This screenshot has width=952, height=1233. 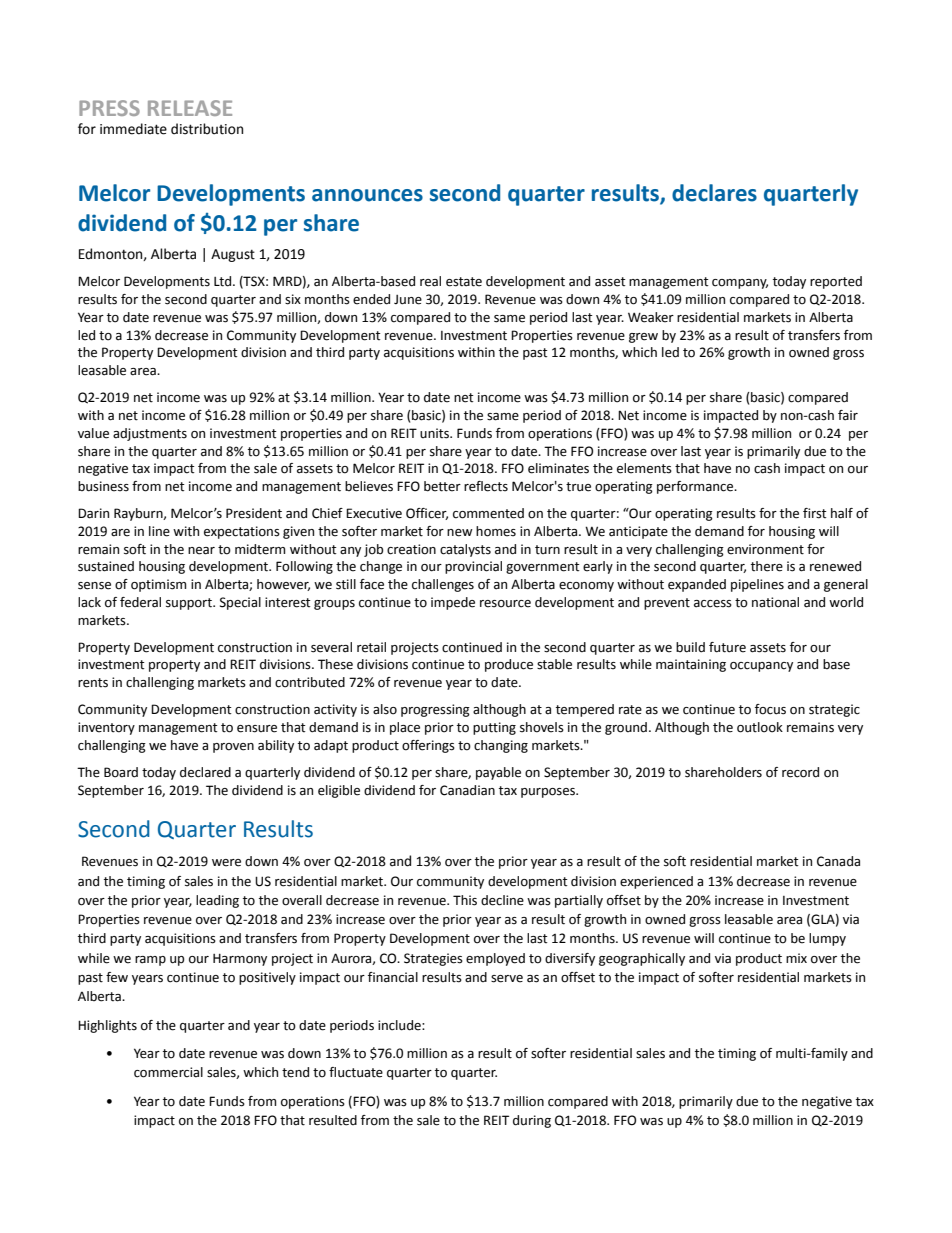 What do you see at coordinates (205, 772) in the screenshot?
I see `declared` at bounding box center [205, 772].
